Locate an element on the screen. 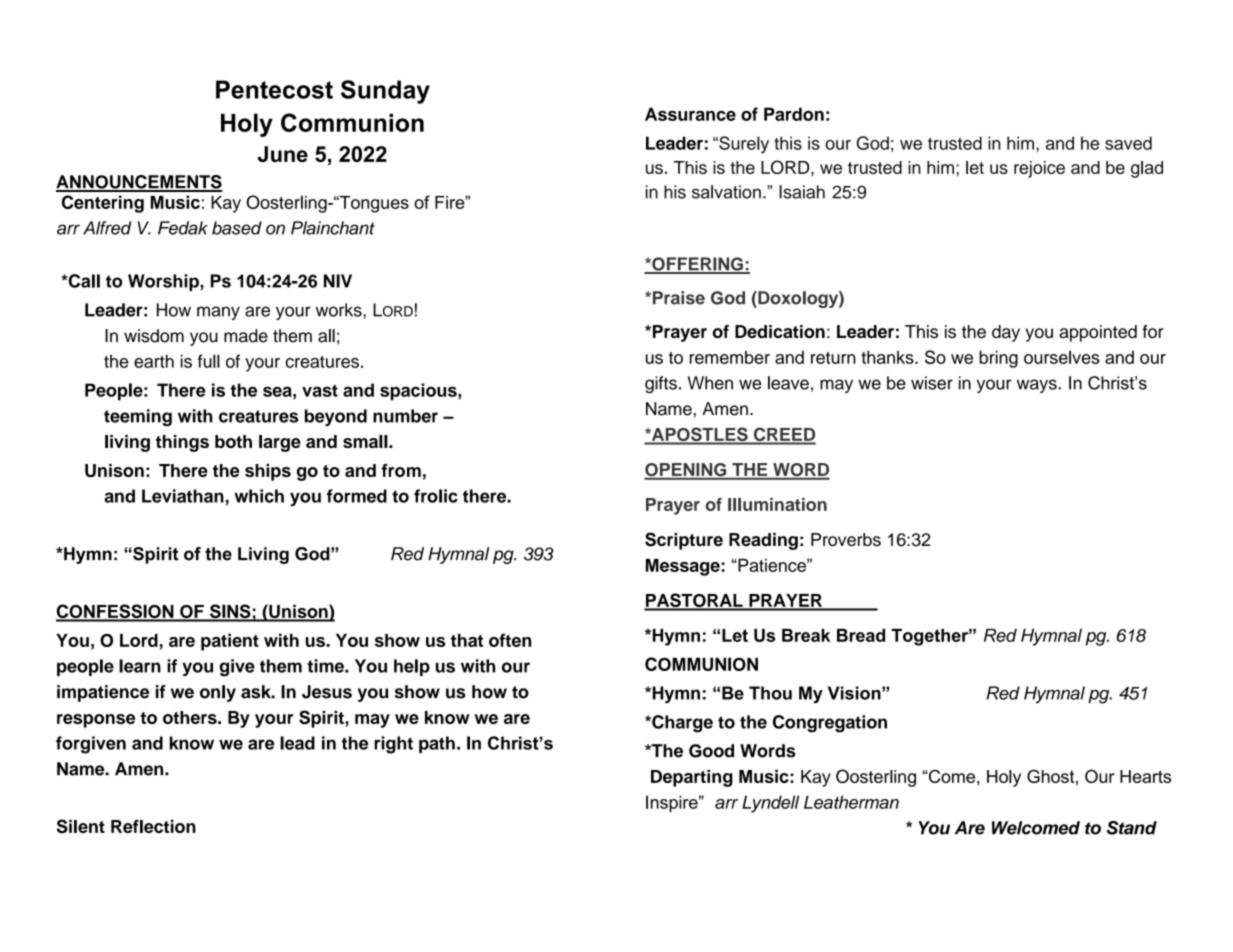 Image resolution: width=1233 pixels, height=952 pixels. Assurance is located at coordinates (690, 114).
